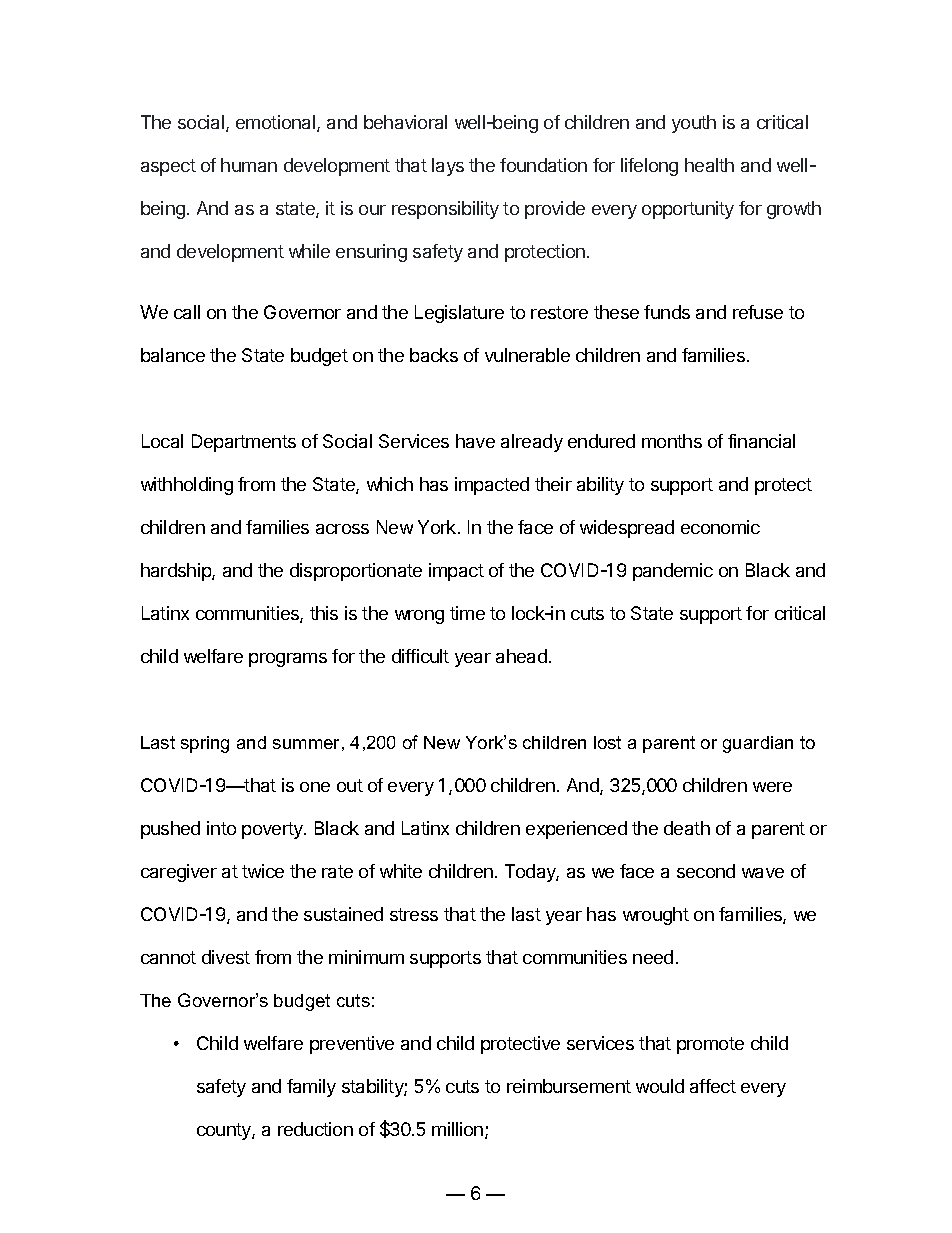 The image size is (952, 1233). Describe the element at coordinates (249, 165) in the document. I see `human` at that location.
